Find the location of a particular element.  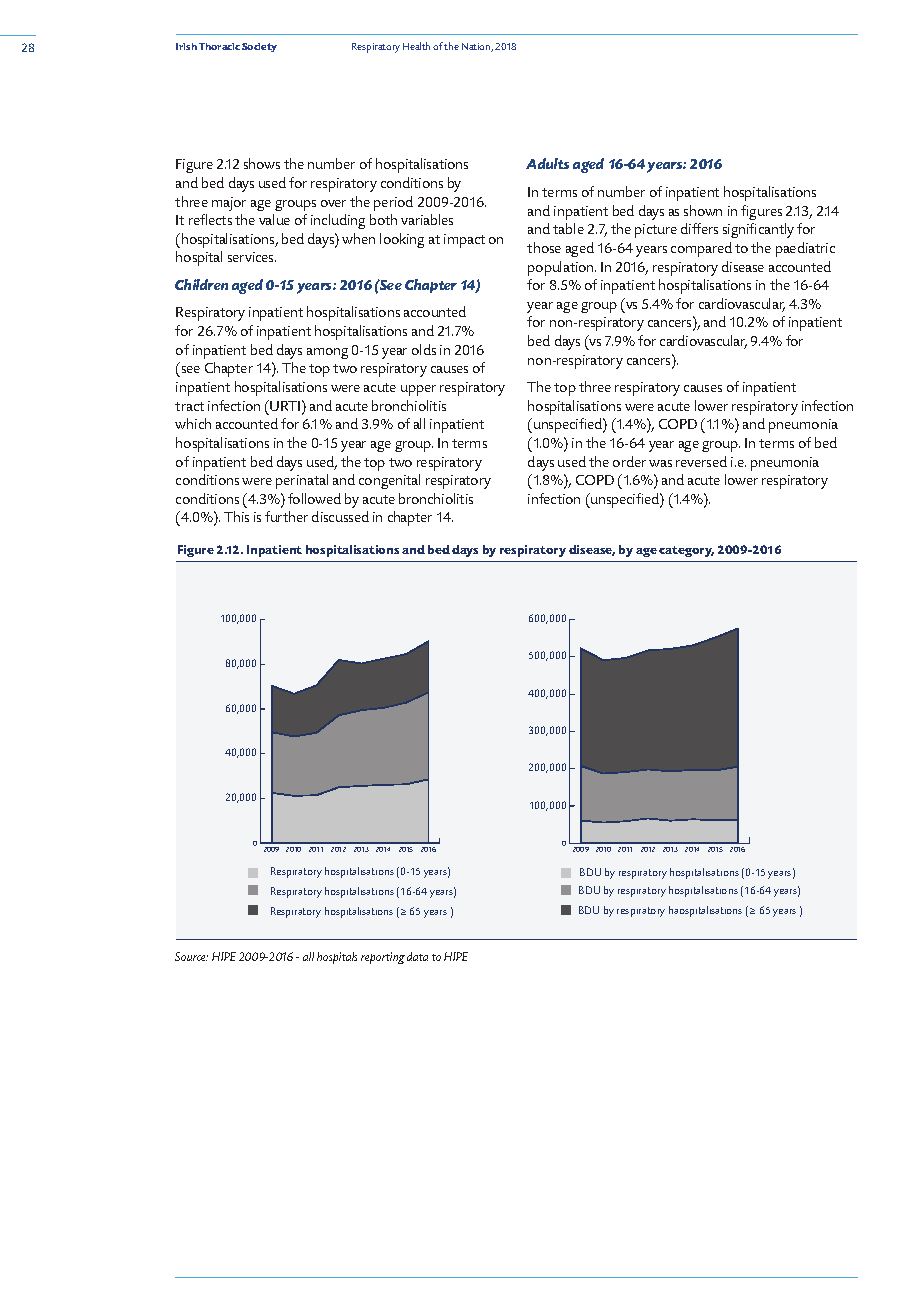

further is located at coordinates (286, 516).
